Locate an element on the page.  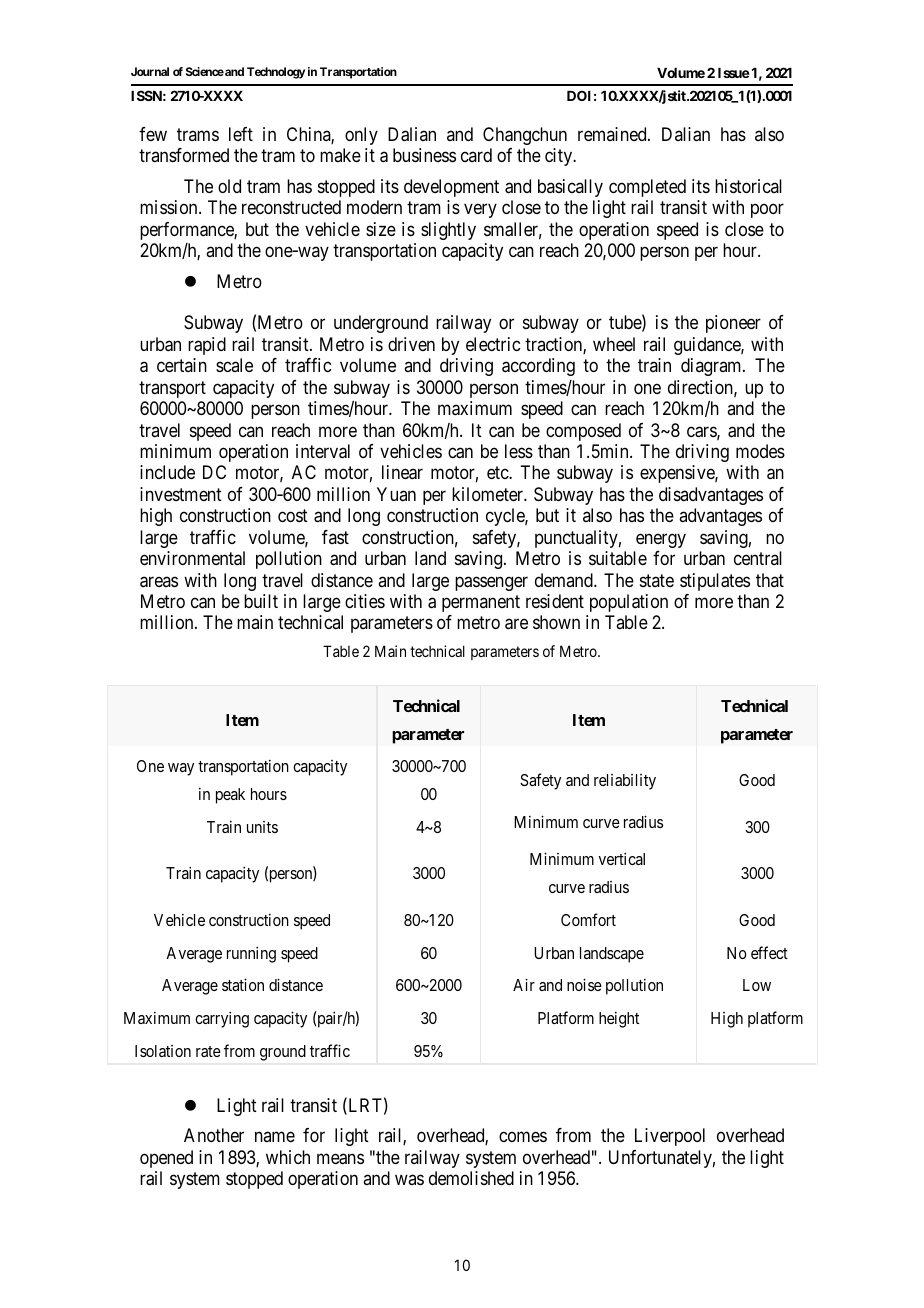
reliability is located at coordinates (625, 782).
